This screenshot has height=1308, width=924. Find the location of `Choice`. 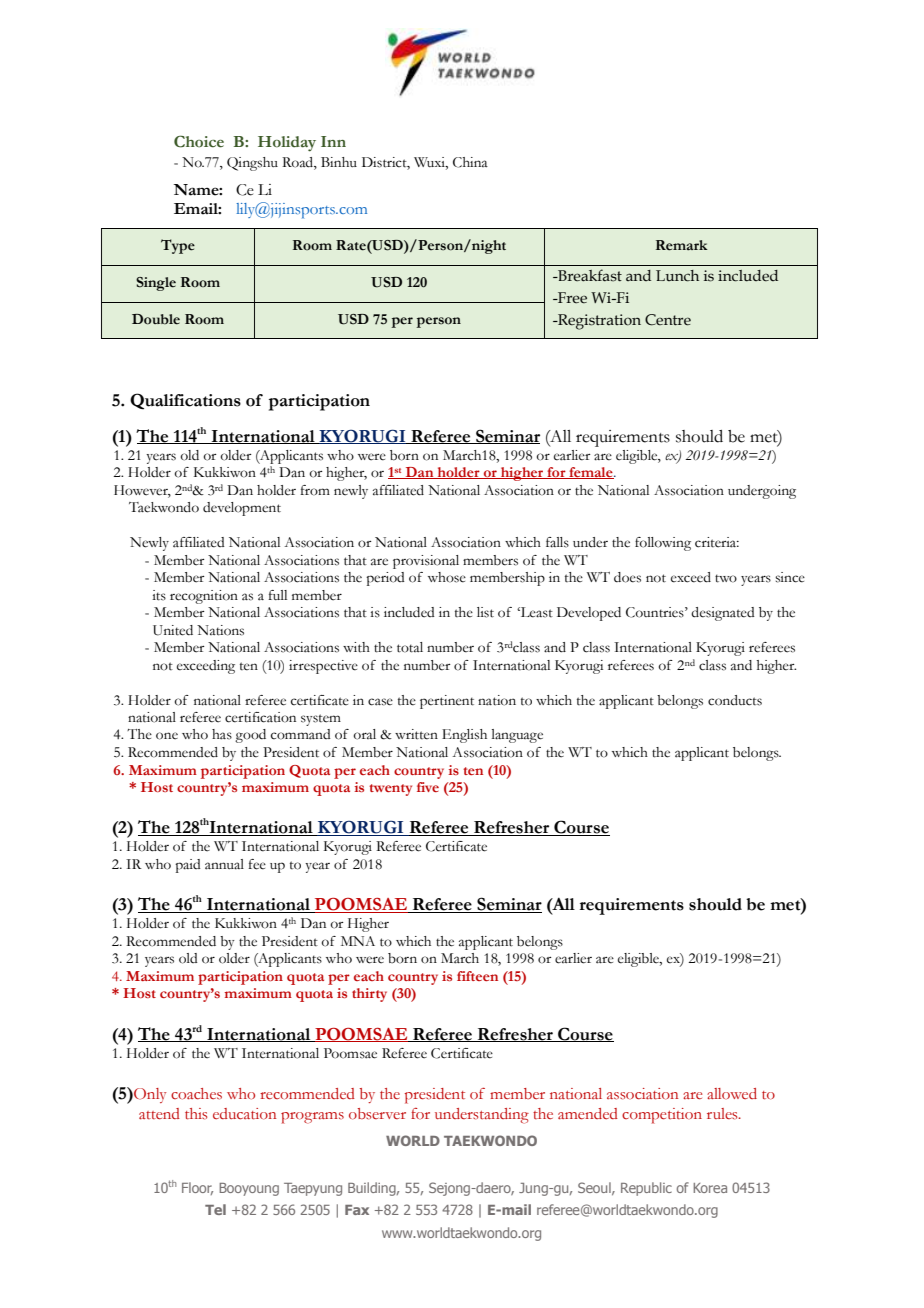

Choice is located at coordinates (199, 141).
